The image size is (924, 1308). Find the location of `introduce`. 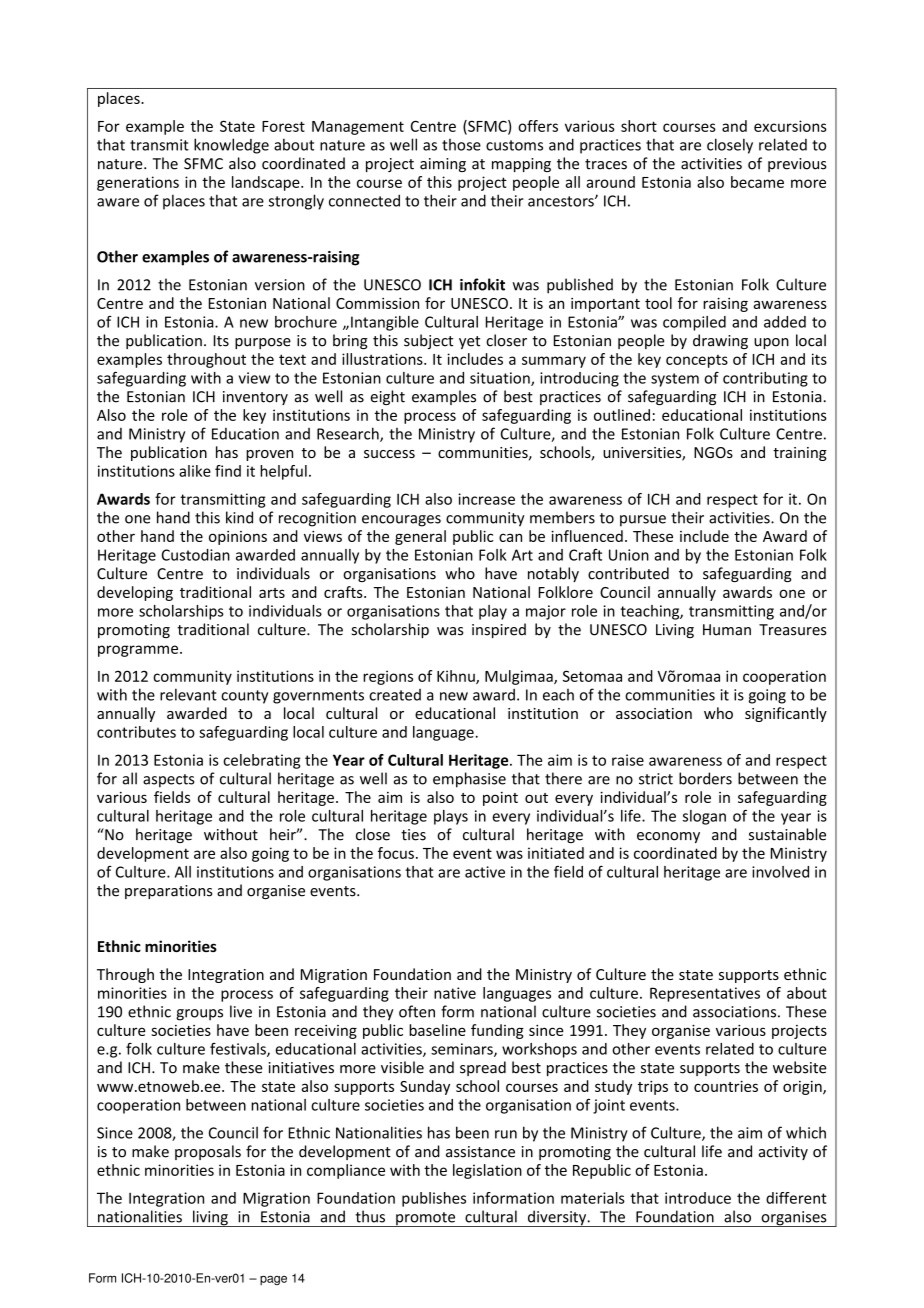

introduce is located at coordinates (698, 1198).
